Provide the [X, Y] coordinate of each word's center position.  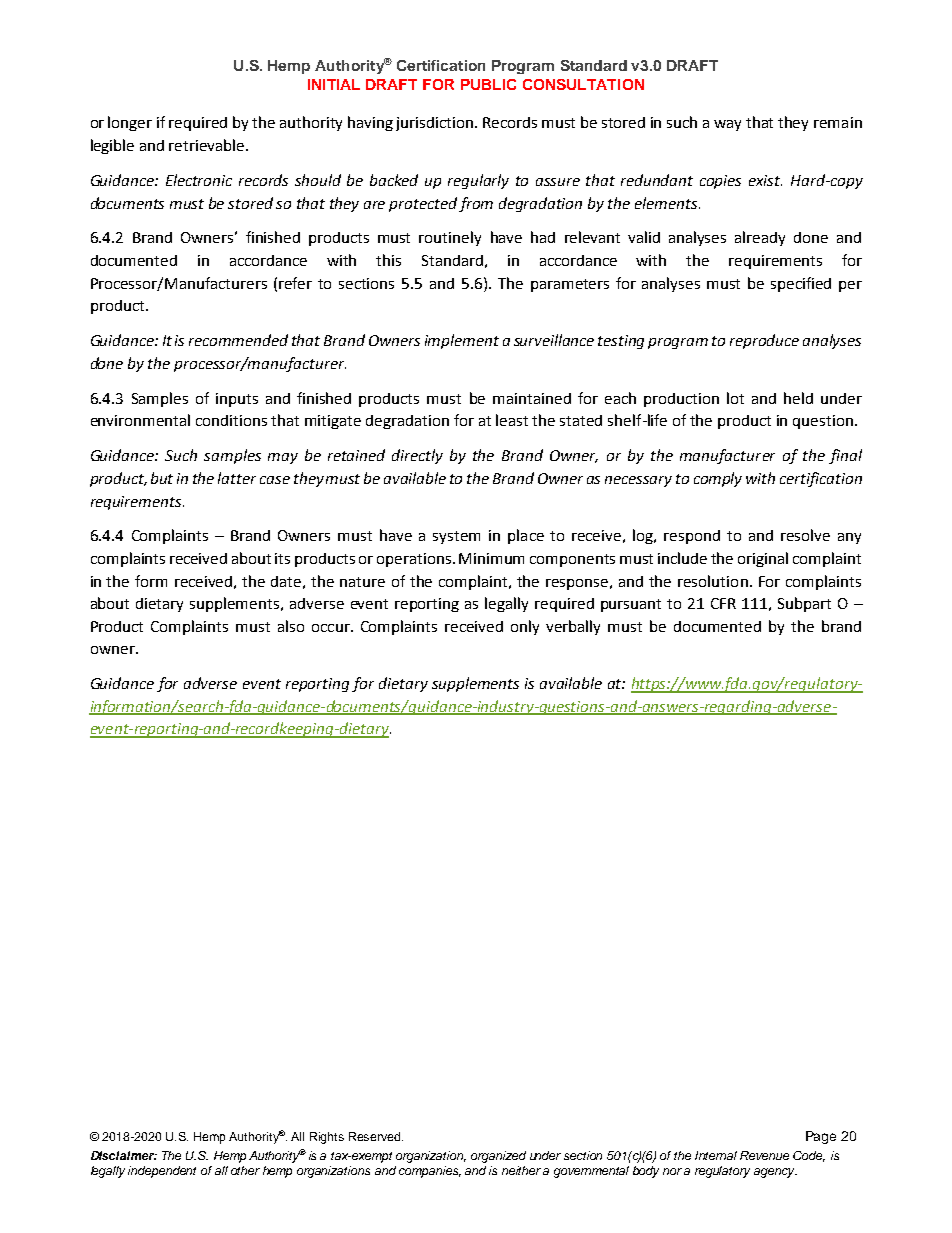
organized [498, 1157]
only [525, 627]
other [245, 1170]
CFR [723, 603]
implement [462, 341]
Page [821, 1137]
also [291, 626]
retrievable [208, 145]
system [456, 537]
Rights [327, 1138]
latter [237, 478]
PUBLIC [488, 84]
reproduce [764, 341]
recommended [238, 340]
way [727, 125]
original [763, 559]
